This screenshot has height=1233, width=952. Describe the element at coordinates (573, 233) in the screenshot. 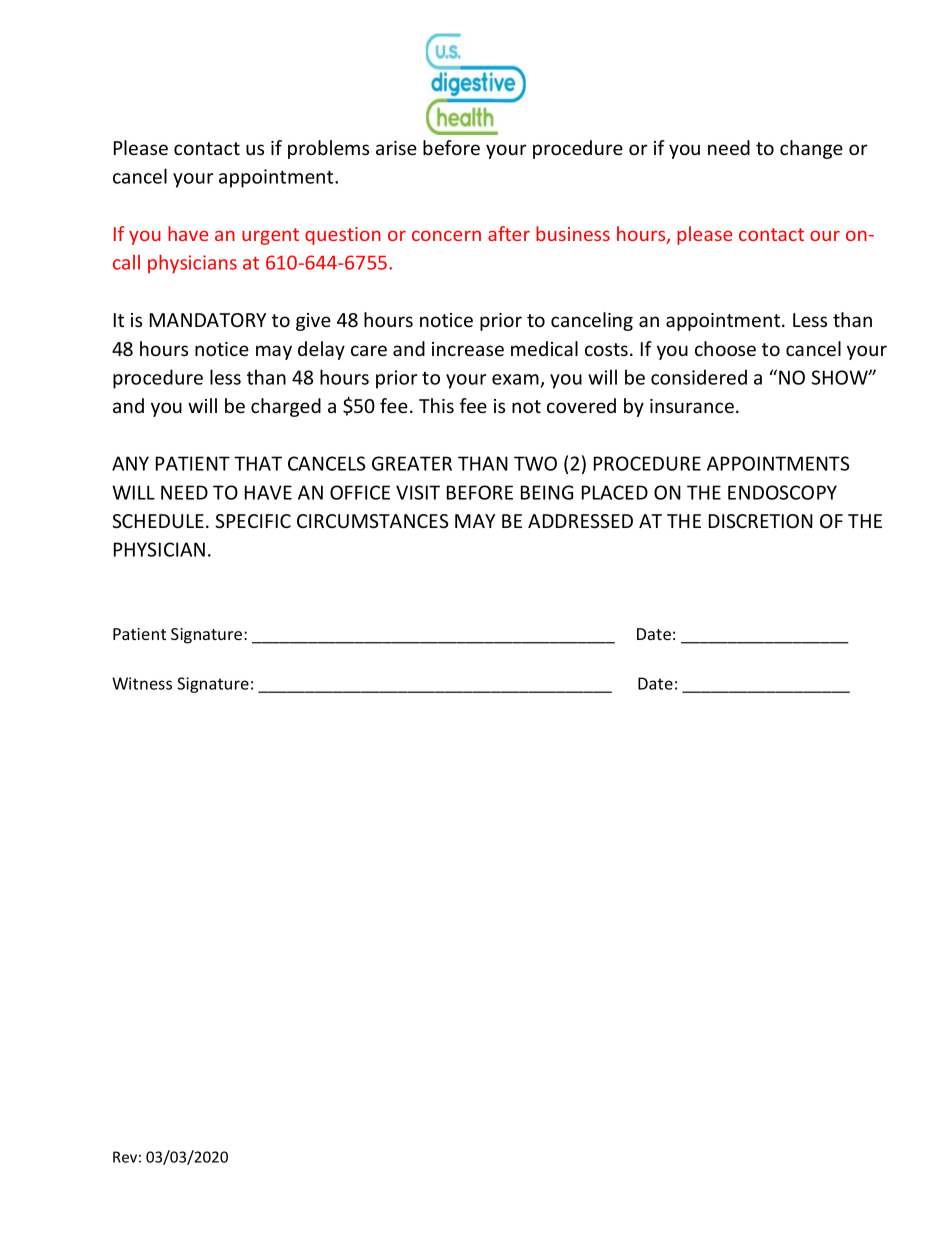

I see `business` at that location.
